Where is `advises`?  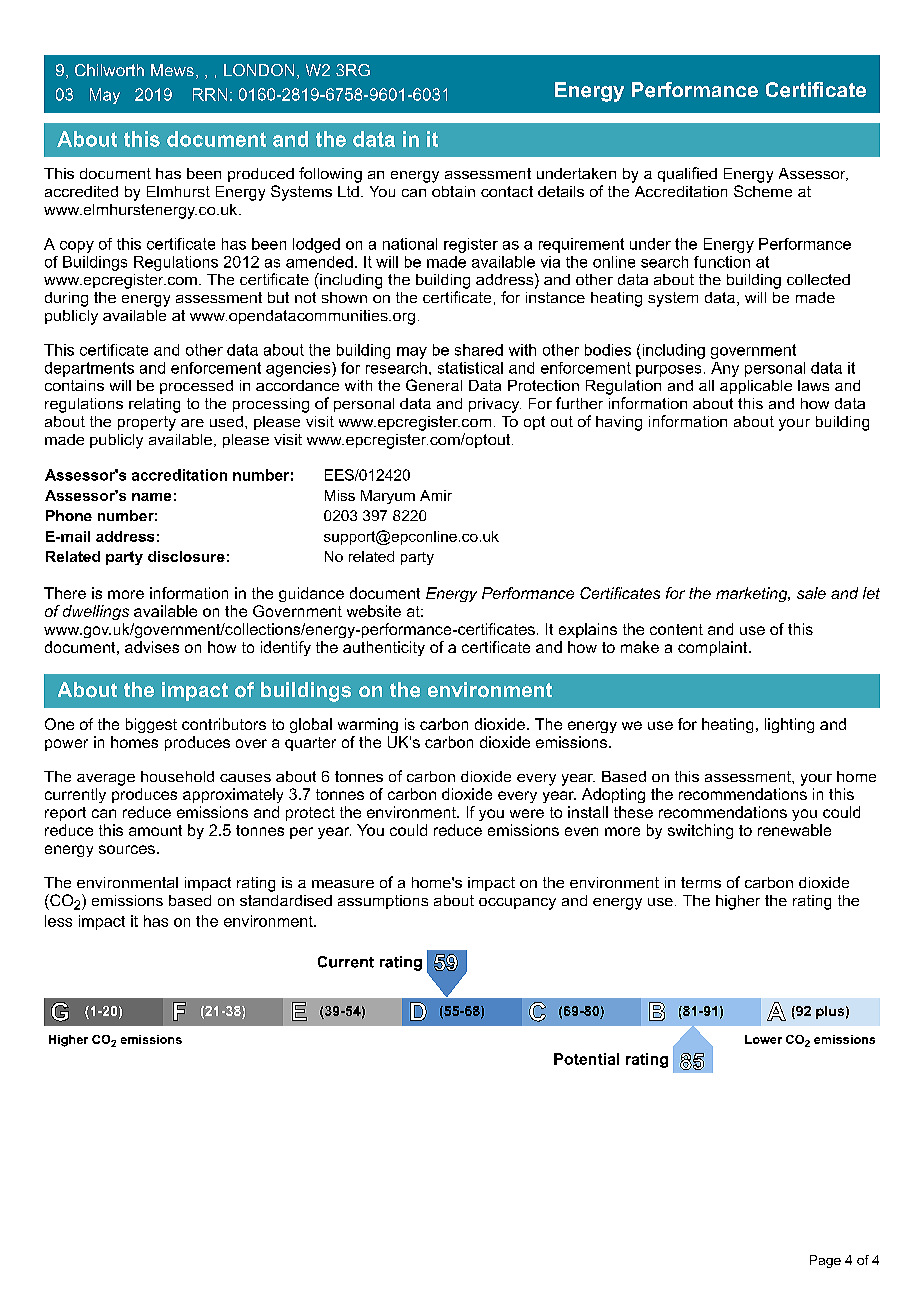
advises is located at coordinates (152, 647).
